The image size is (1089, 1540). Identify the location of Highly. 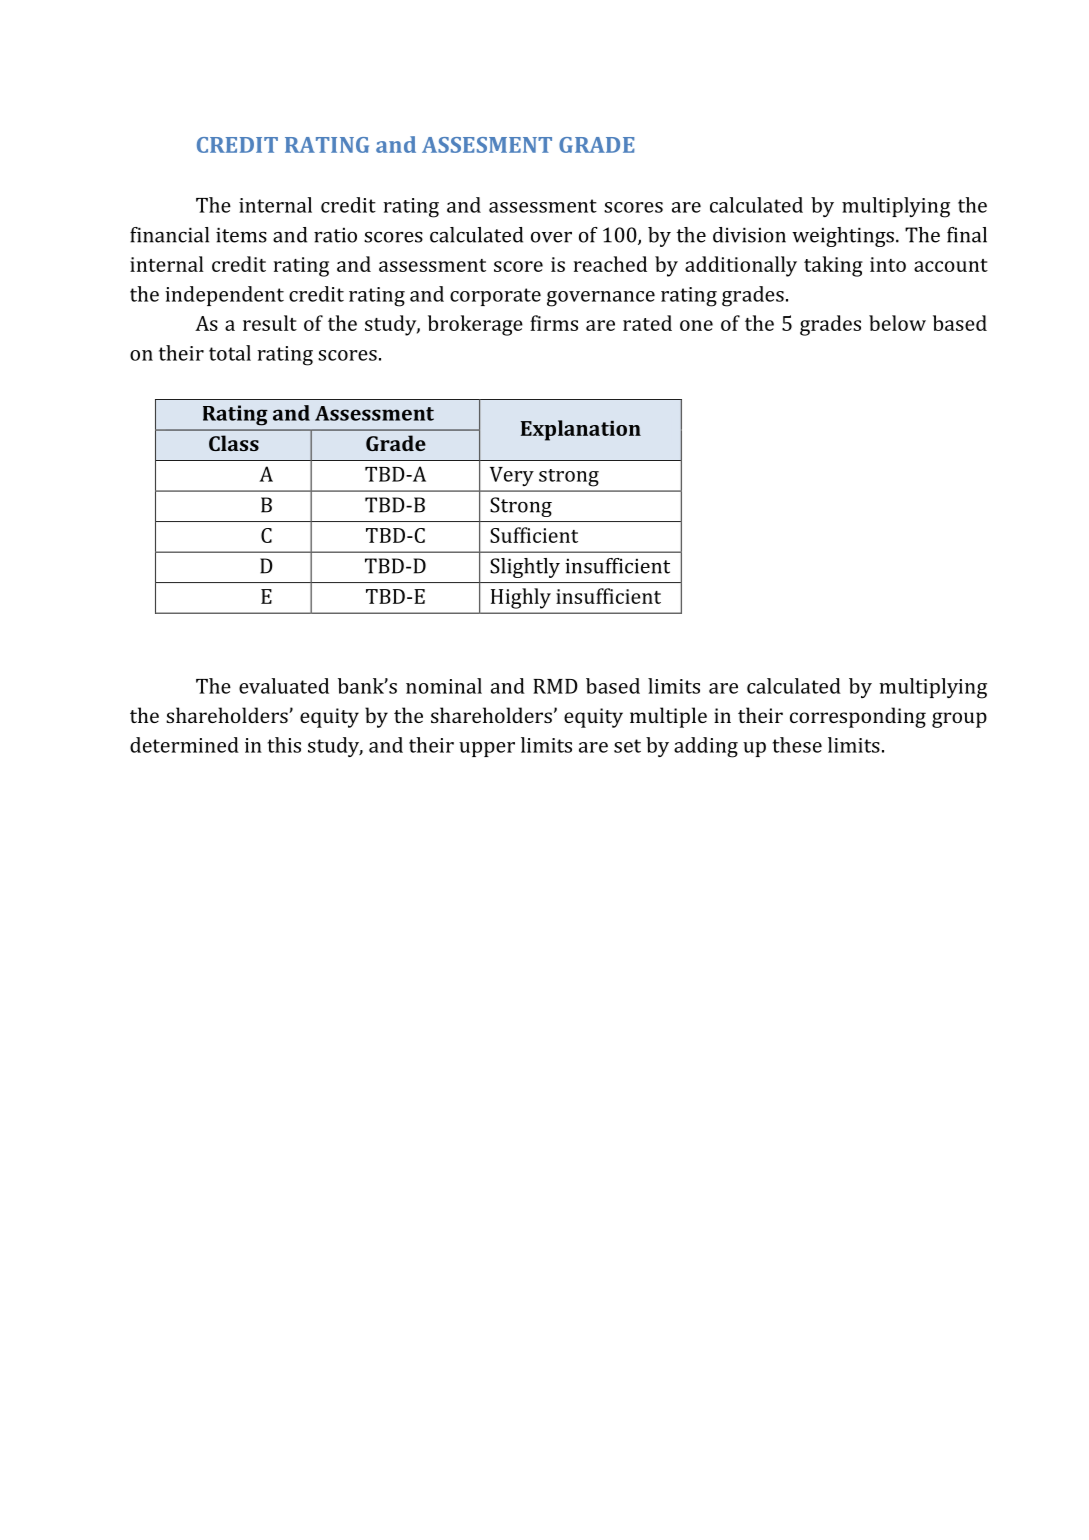
(521, 598).
